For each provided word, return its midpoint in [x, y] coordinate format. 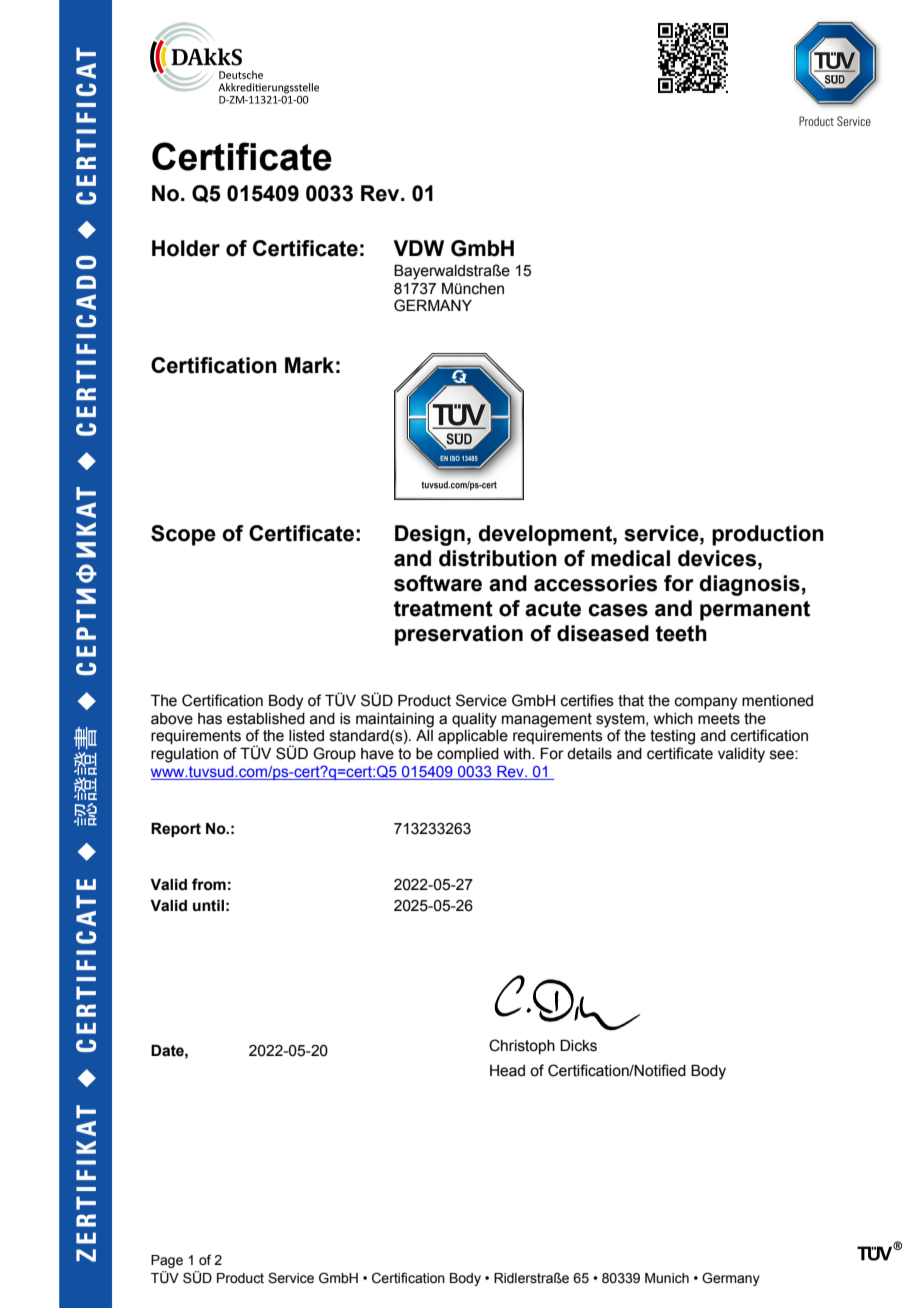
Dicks [578, 1045]
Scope [183, 535]
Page [167, 1261]
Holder [186, 248]
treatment [443, 609]
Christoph [522, 1046]
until [208, 905]
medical [630, 558]
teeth [681, 633]
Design [430, 535]
